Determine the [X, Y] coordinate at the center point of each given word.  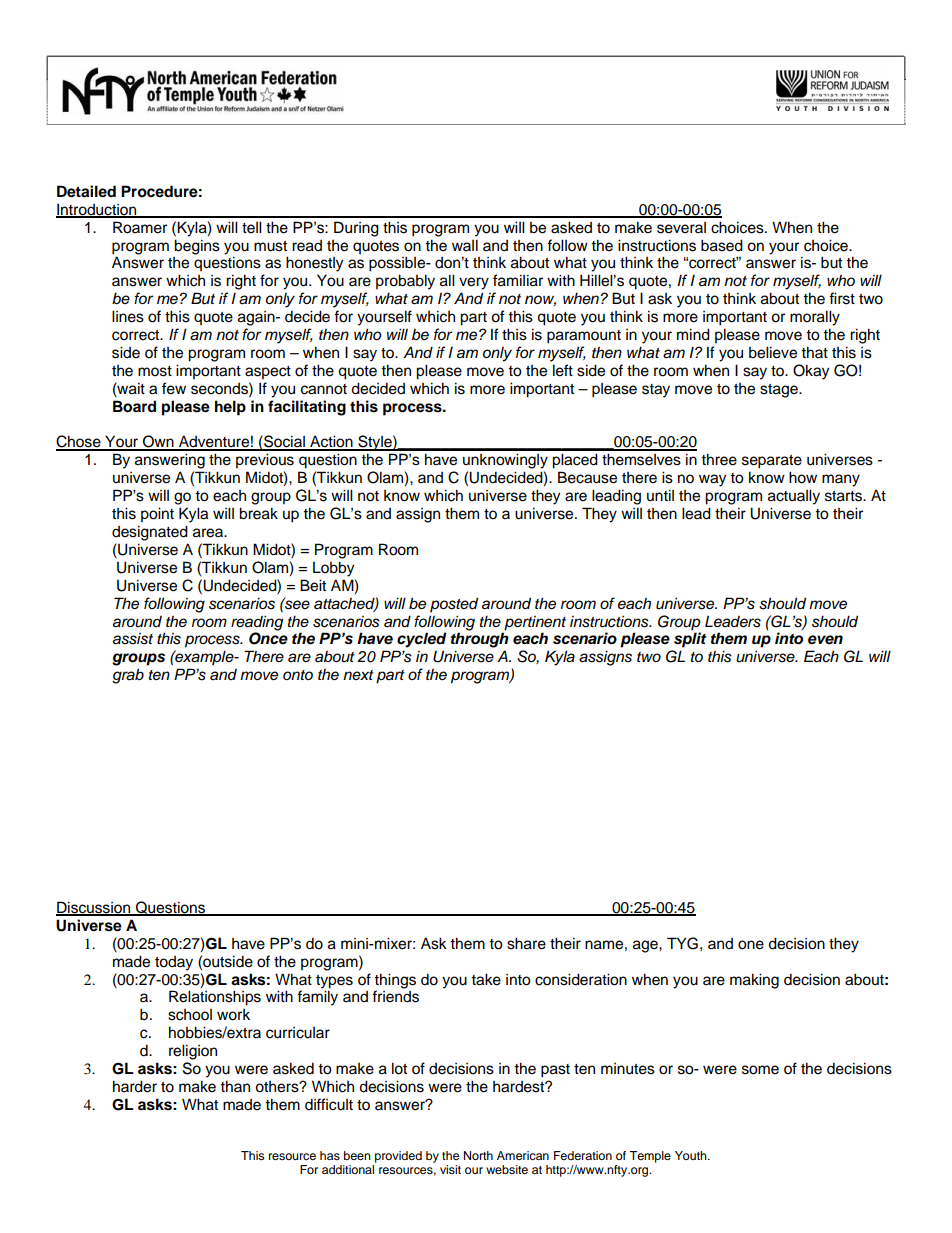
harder [135, 1086]
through [480, 640]
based [722, 245]
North [478, 1155]
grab [128, 676]
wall [465, 245]
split [690, 640]
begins [197, 247]
